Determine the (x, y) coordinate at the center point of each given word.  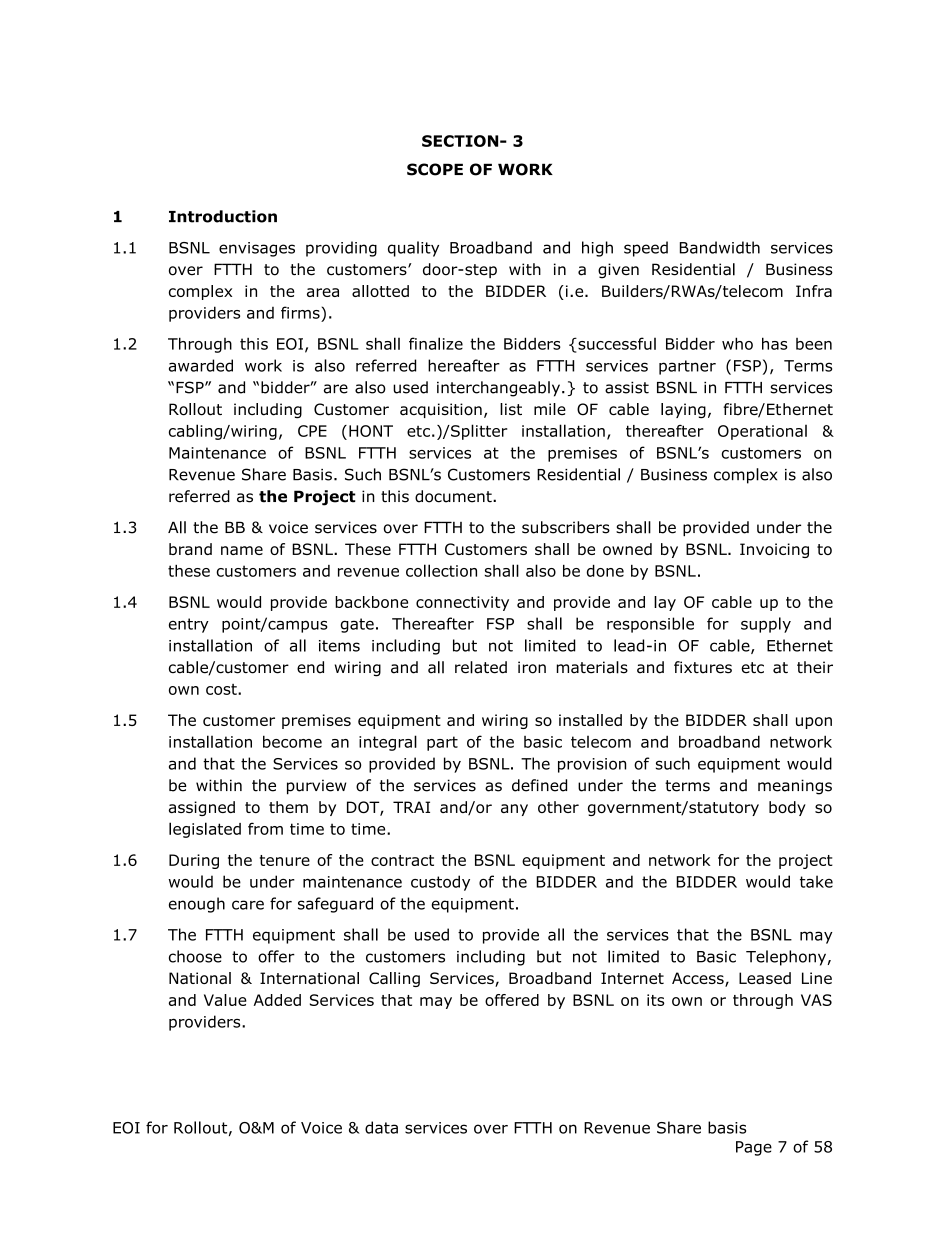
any (514, 810)
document (454, 496)
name (242, 550)
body (787, 808)
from (265, 828)
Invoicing (774, 550)
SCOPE (435, 169)
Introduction (223, 216)
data (381, 1127)
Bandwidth (720, 247)
